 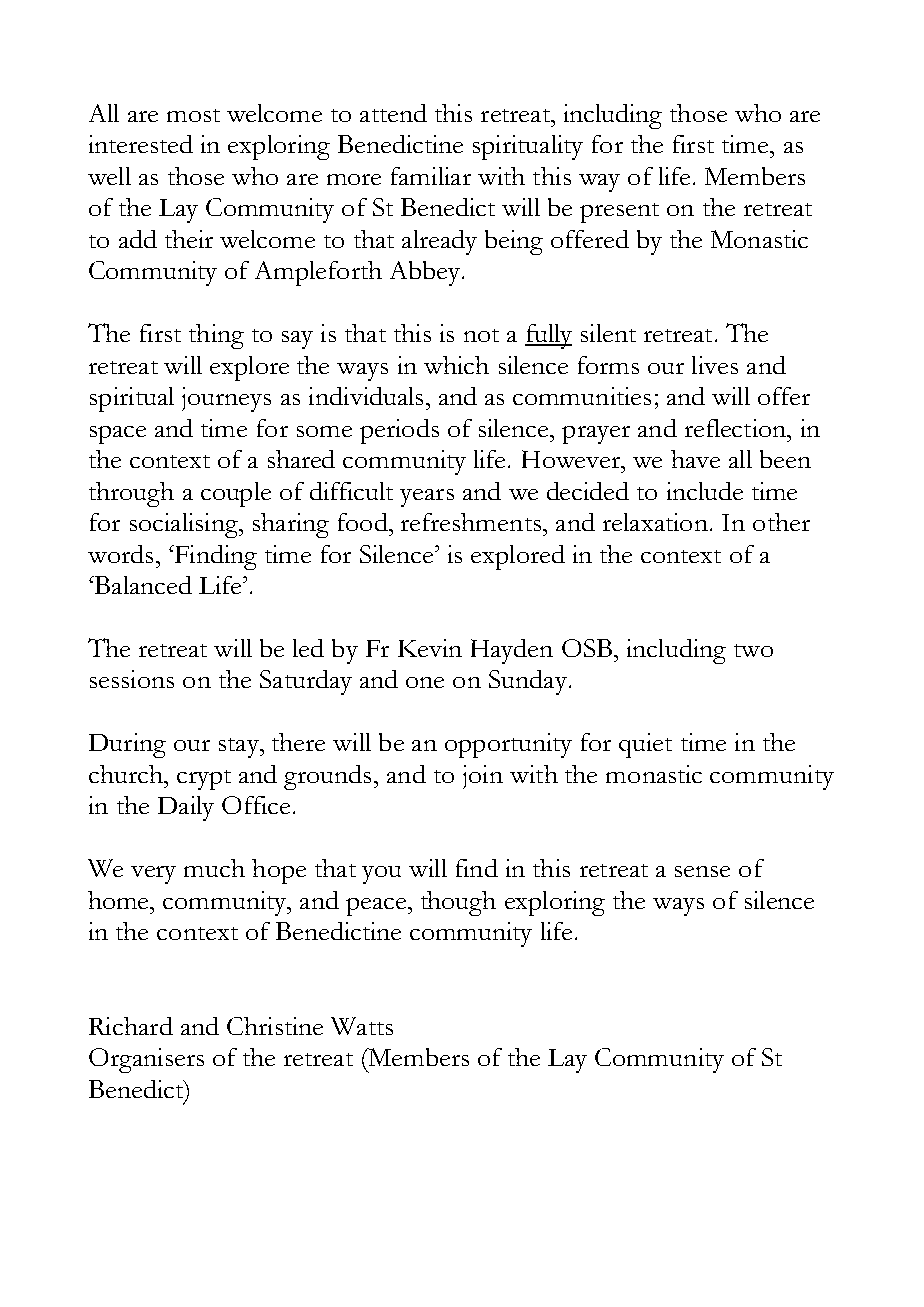 I want to click on not, so click(x=481, y=335).
